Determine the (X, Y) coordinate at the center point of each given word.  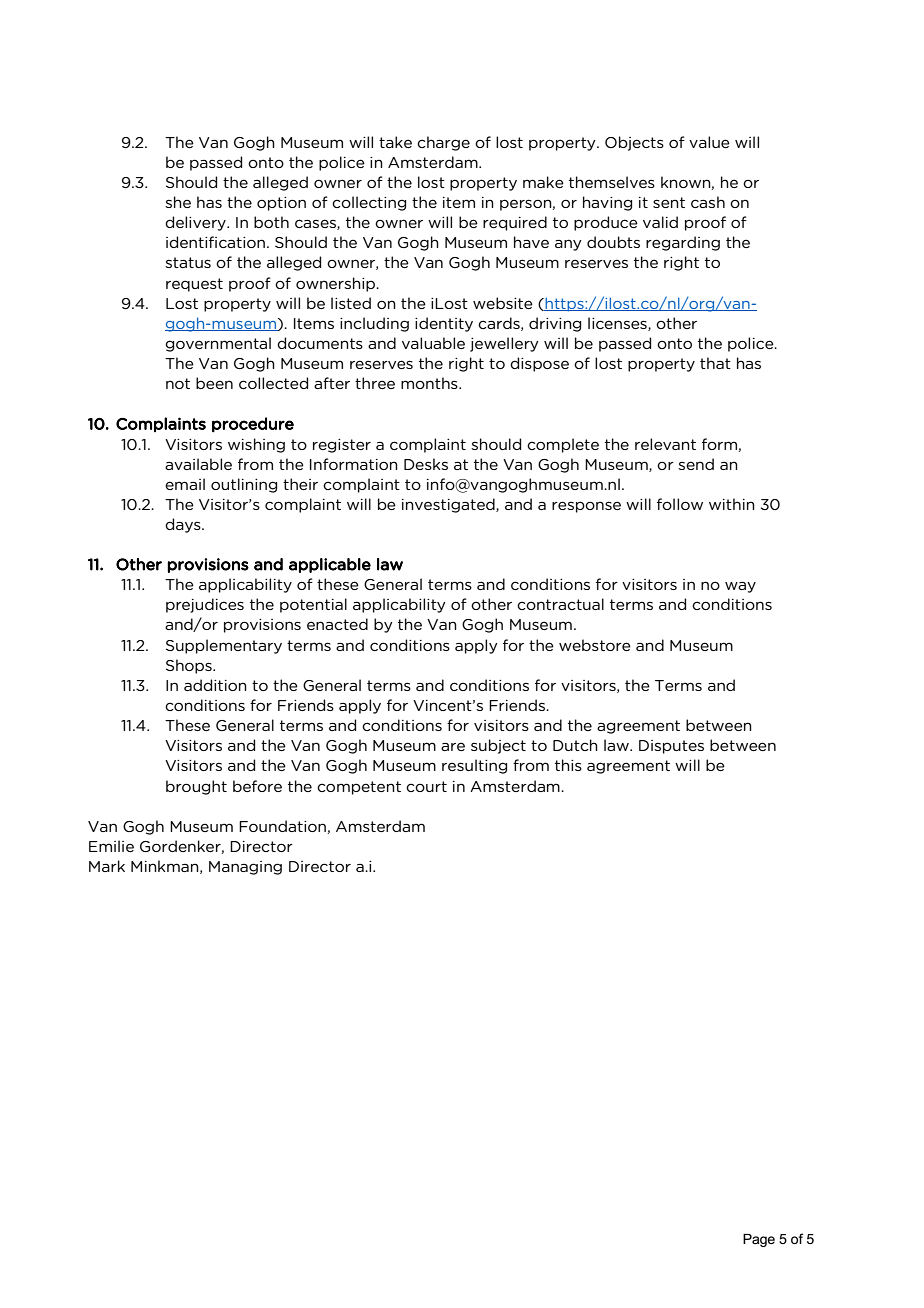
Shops (190, 666)
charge (443, 143)
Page (759, 1240)
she (178, 202)
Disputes (671, 747)
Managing (245, 868)
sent (669, 202)
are (453, 746)
